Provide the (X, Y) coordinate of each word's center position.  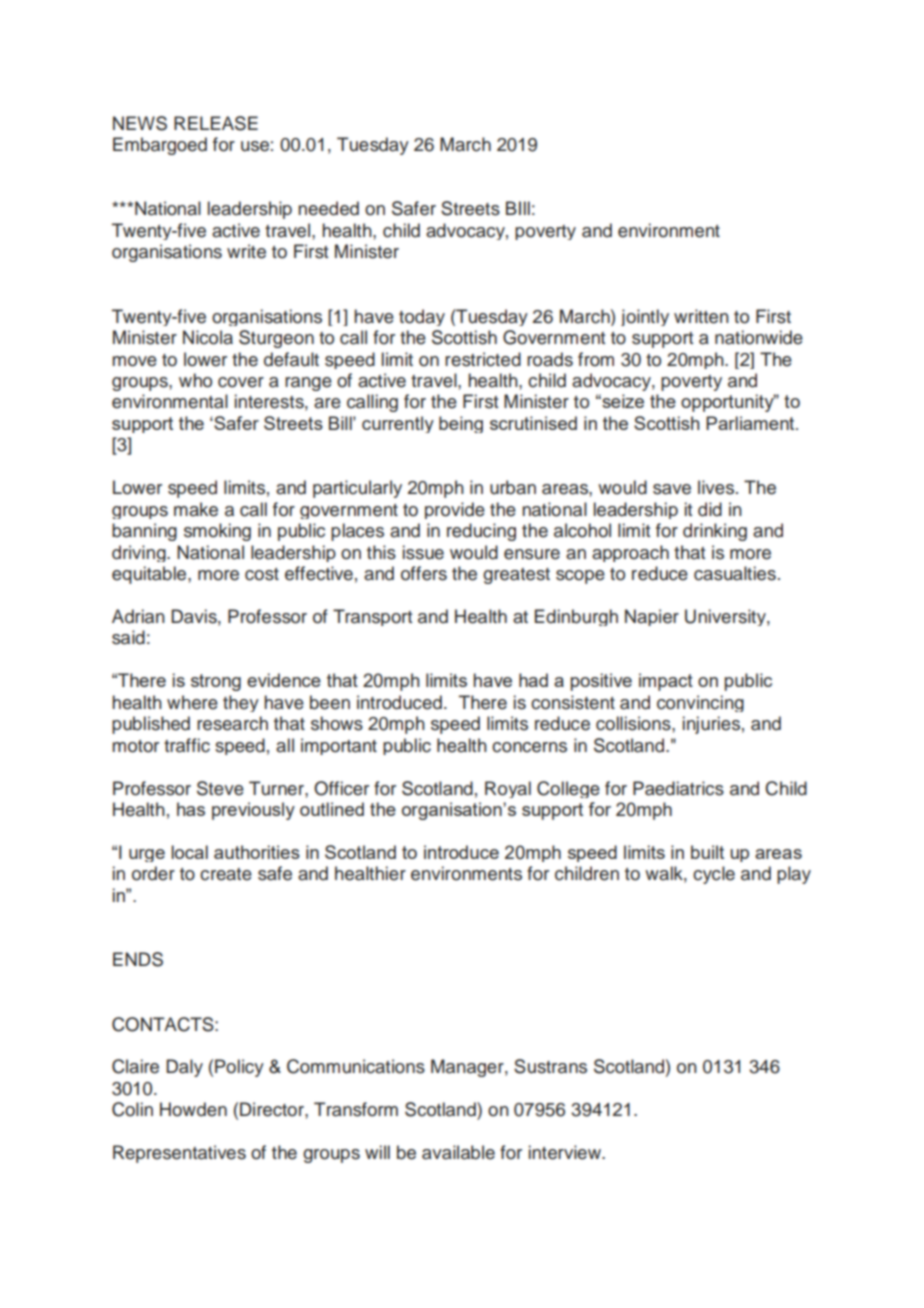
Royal (508, 789)
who (195, 380)
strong (216, 682)
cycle (714, 875)
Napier (652, 617)
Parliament (751, 423)
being (461, 424)
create (226, 874)
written (701, 316)
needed (328, 208)
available (458, 1152)
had (533, 680)
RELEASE (216, 123)
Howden (193, 1109)
